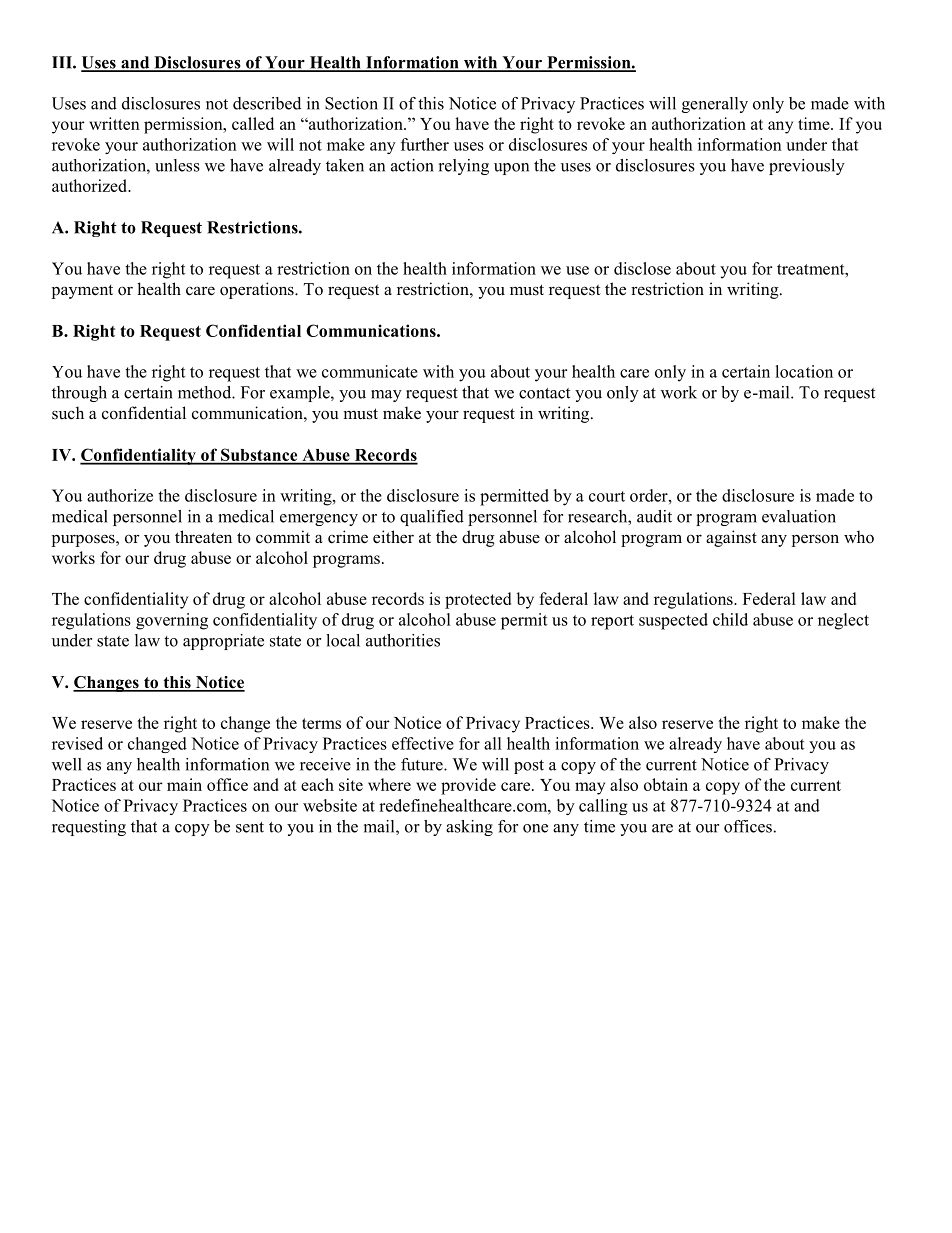  What do you see at coordinates (478, 600) in the image?
I see `protected` at bounding box center [478, 600].
